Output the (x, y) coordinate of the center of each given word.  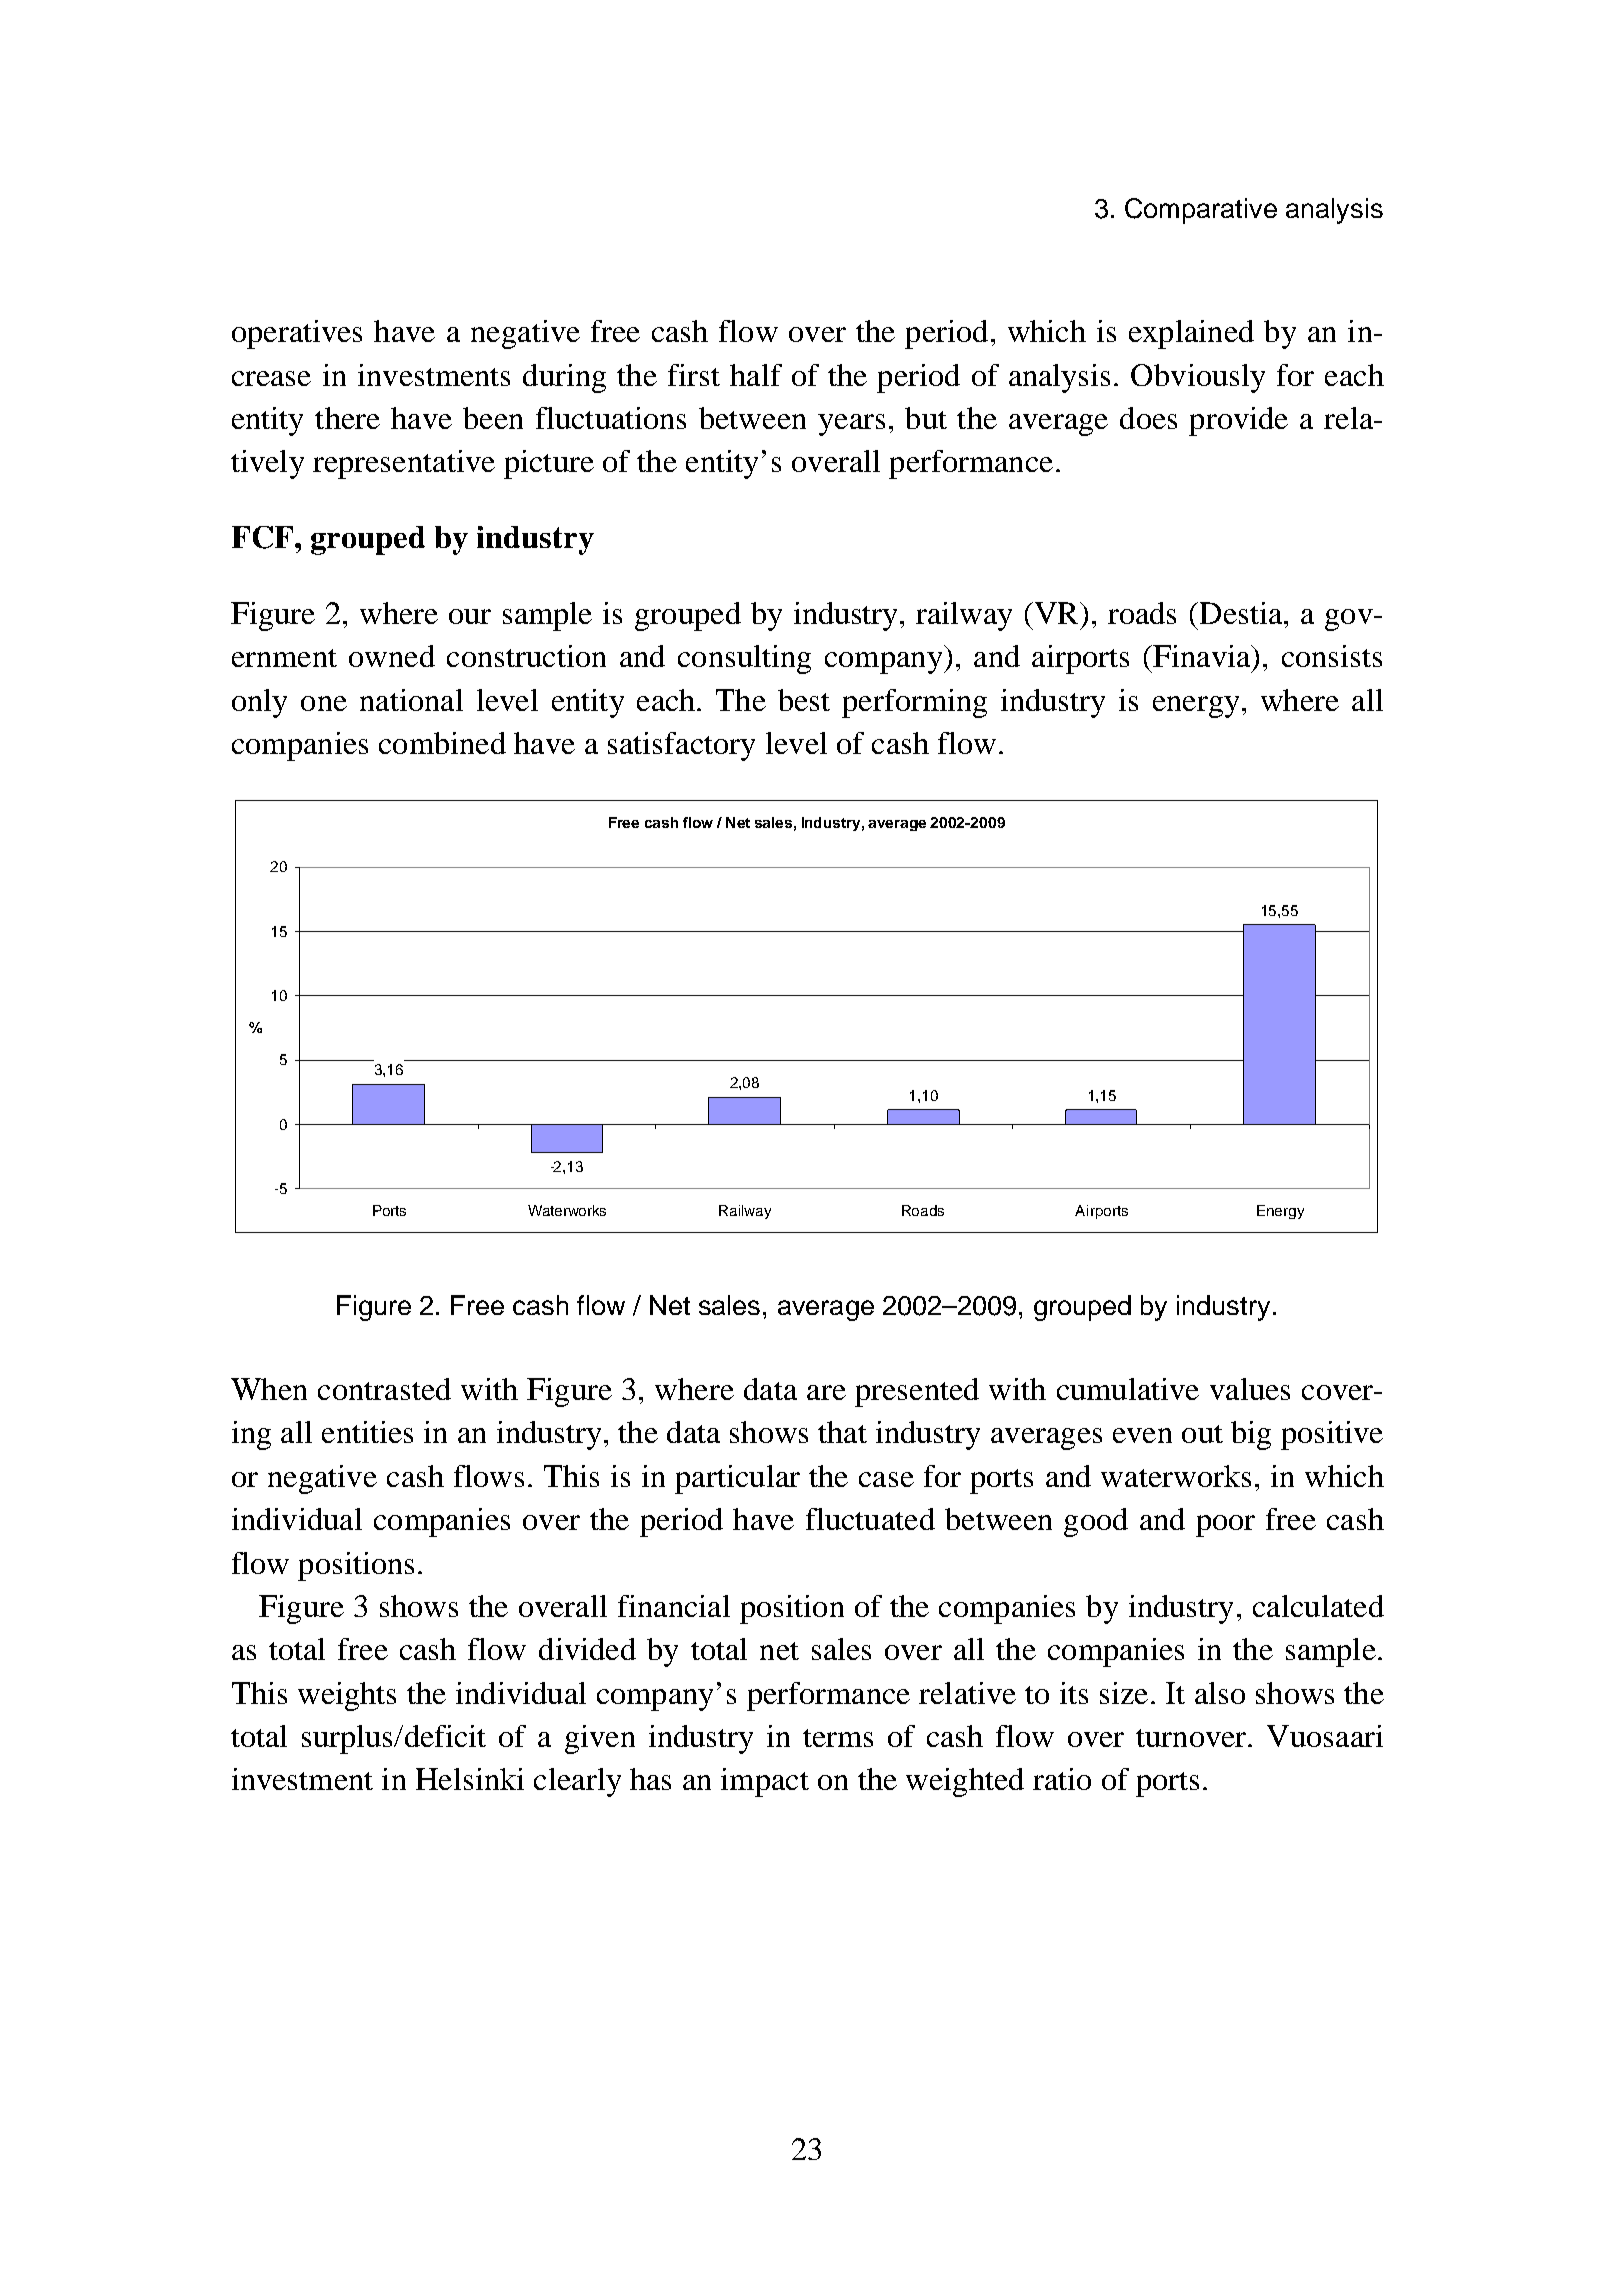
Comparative (1201, 211)
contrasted (384, 1389)
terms (838, 1738)
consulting (744, 659)
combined (442, 743)
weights (347, 1696)
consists (1332, 656)
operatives (297, 334)
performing (914, 703)
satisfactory (681, 746)
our (470, 616)
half (756, 375)
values (1250, 1389)
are (826, 1392)
